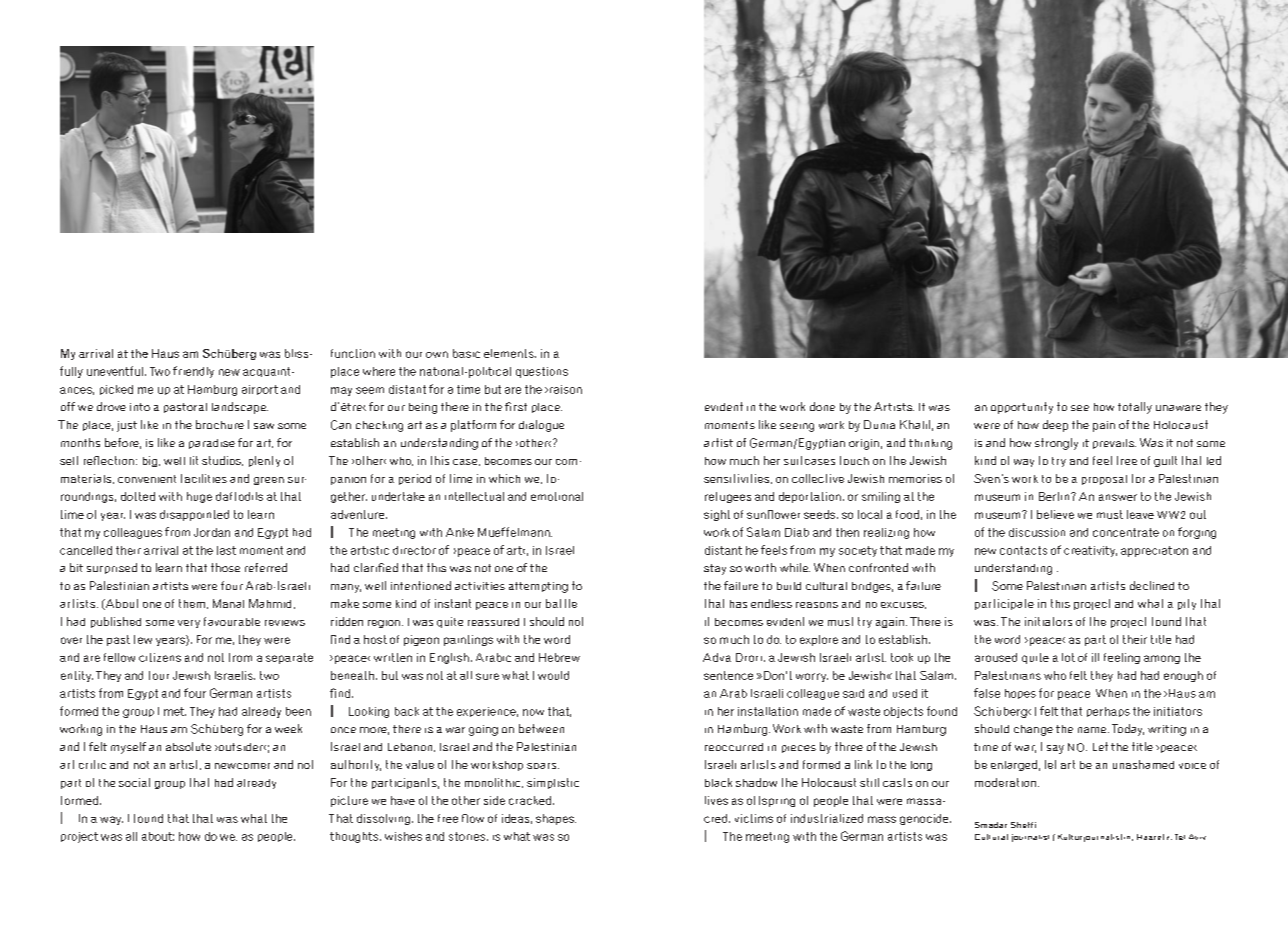 The height and width of the screenshot is (934, 1288). I want to click on Hebrew, so click(559, 657).
